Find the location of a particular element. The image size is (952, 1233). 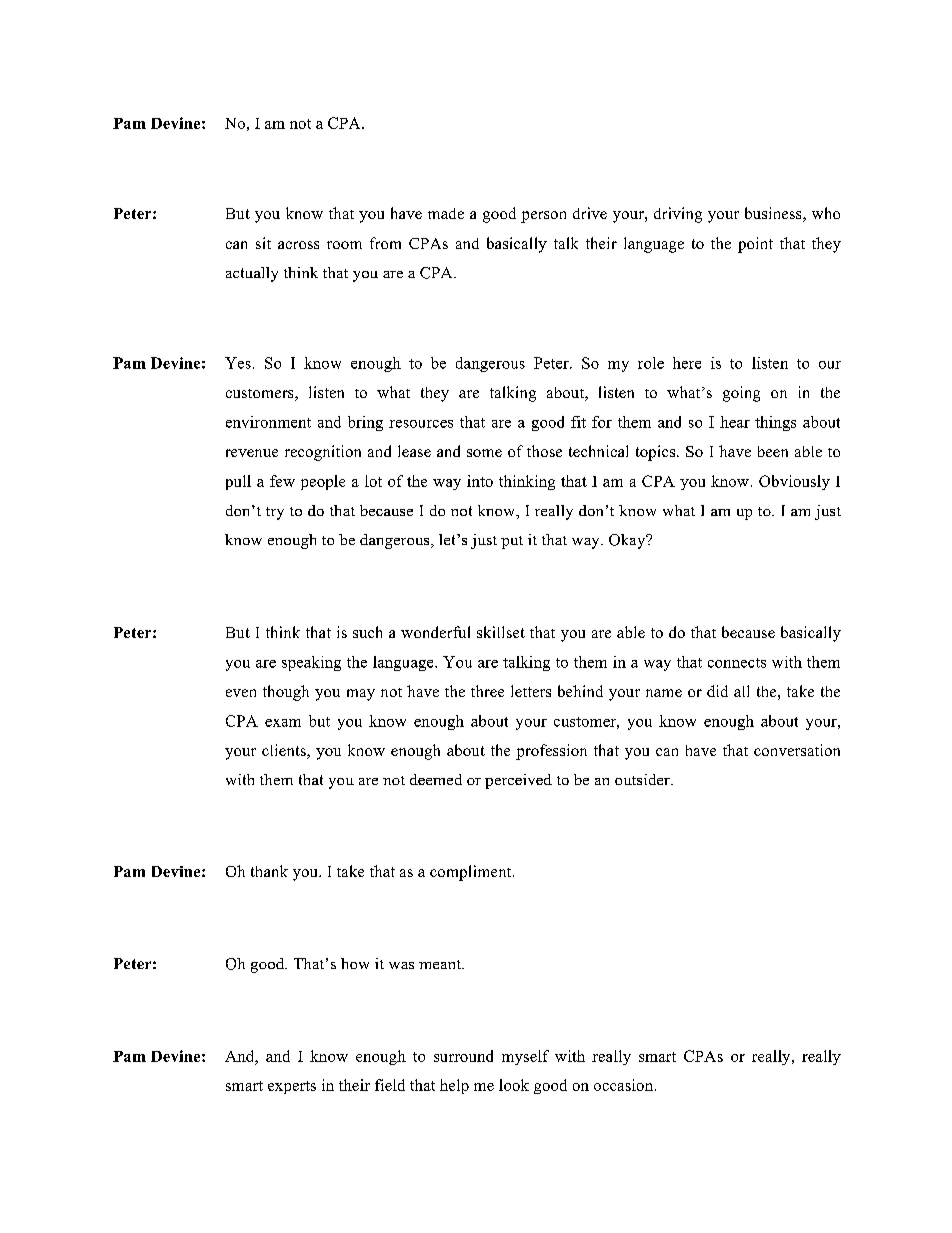

try is located at coordinates (275, 513).
